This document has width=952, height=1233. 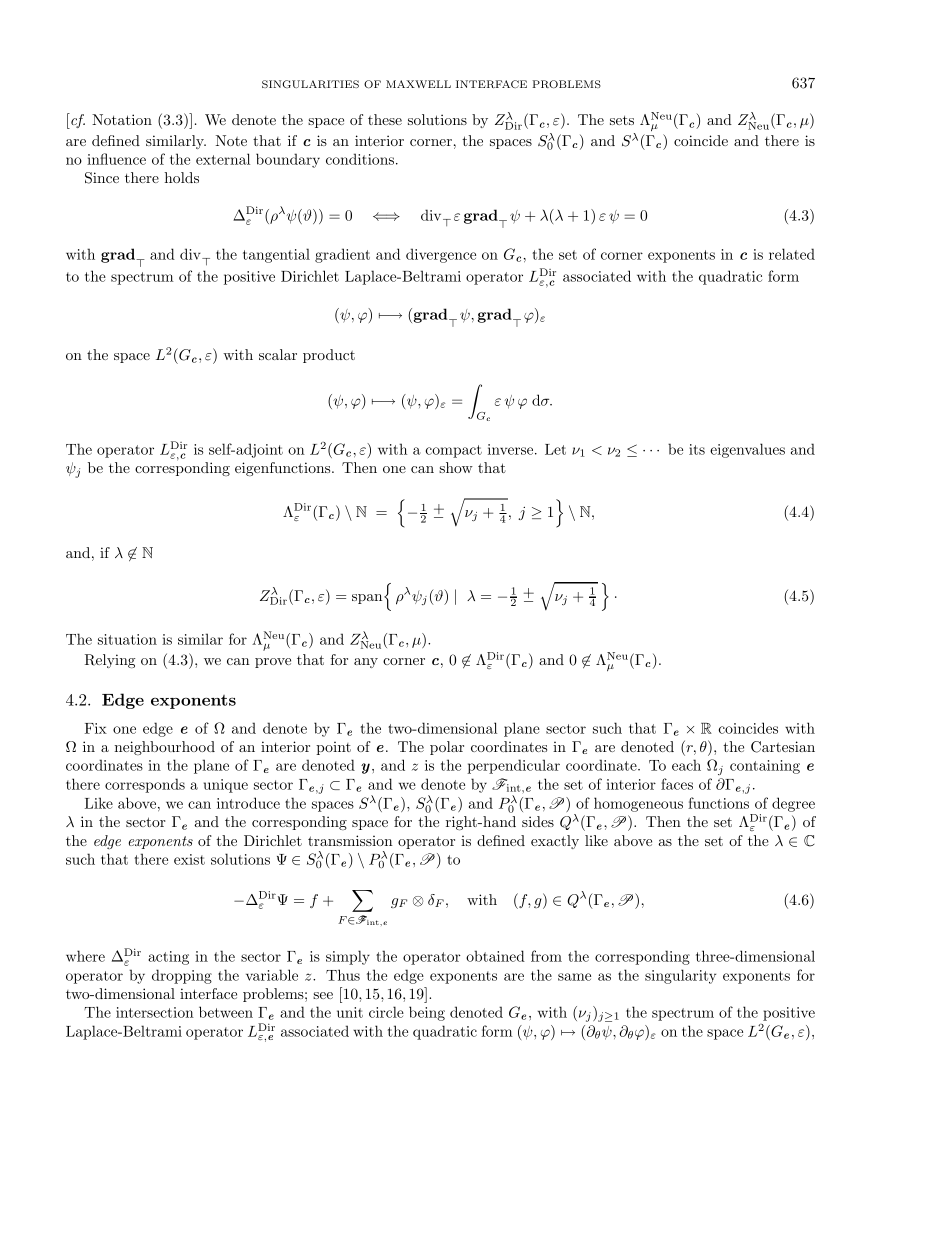 What do you see at coordinates (182, 976) in the document?
I see `dropping` at bounding box center [182, 976].
